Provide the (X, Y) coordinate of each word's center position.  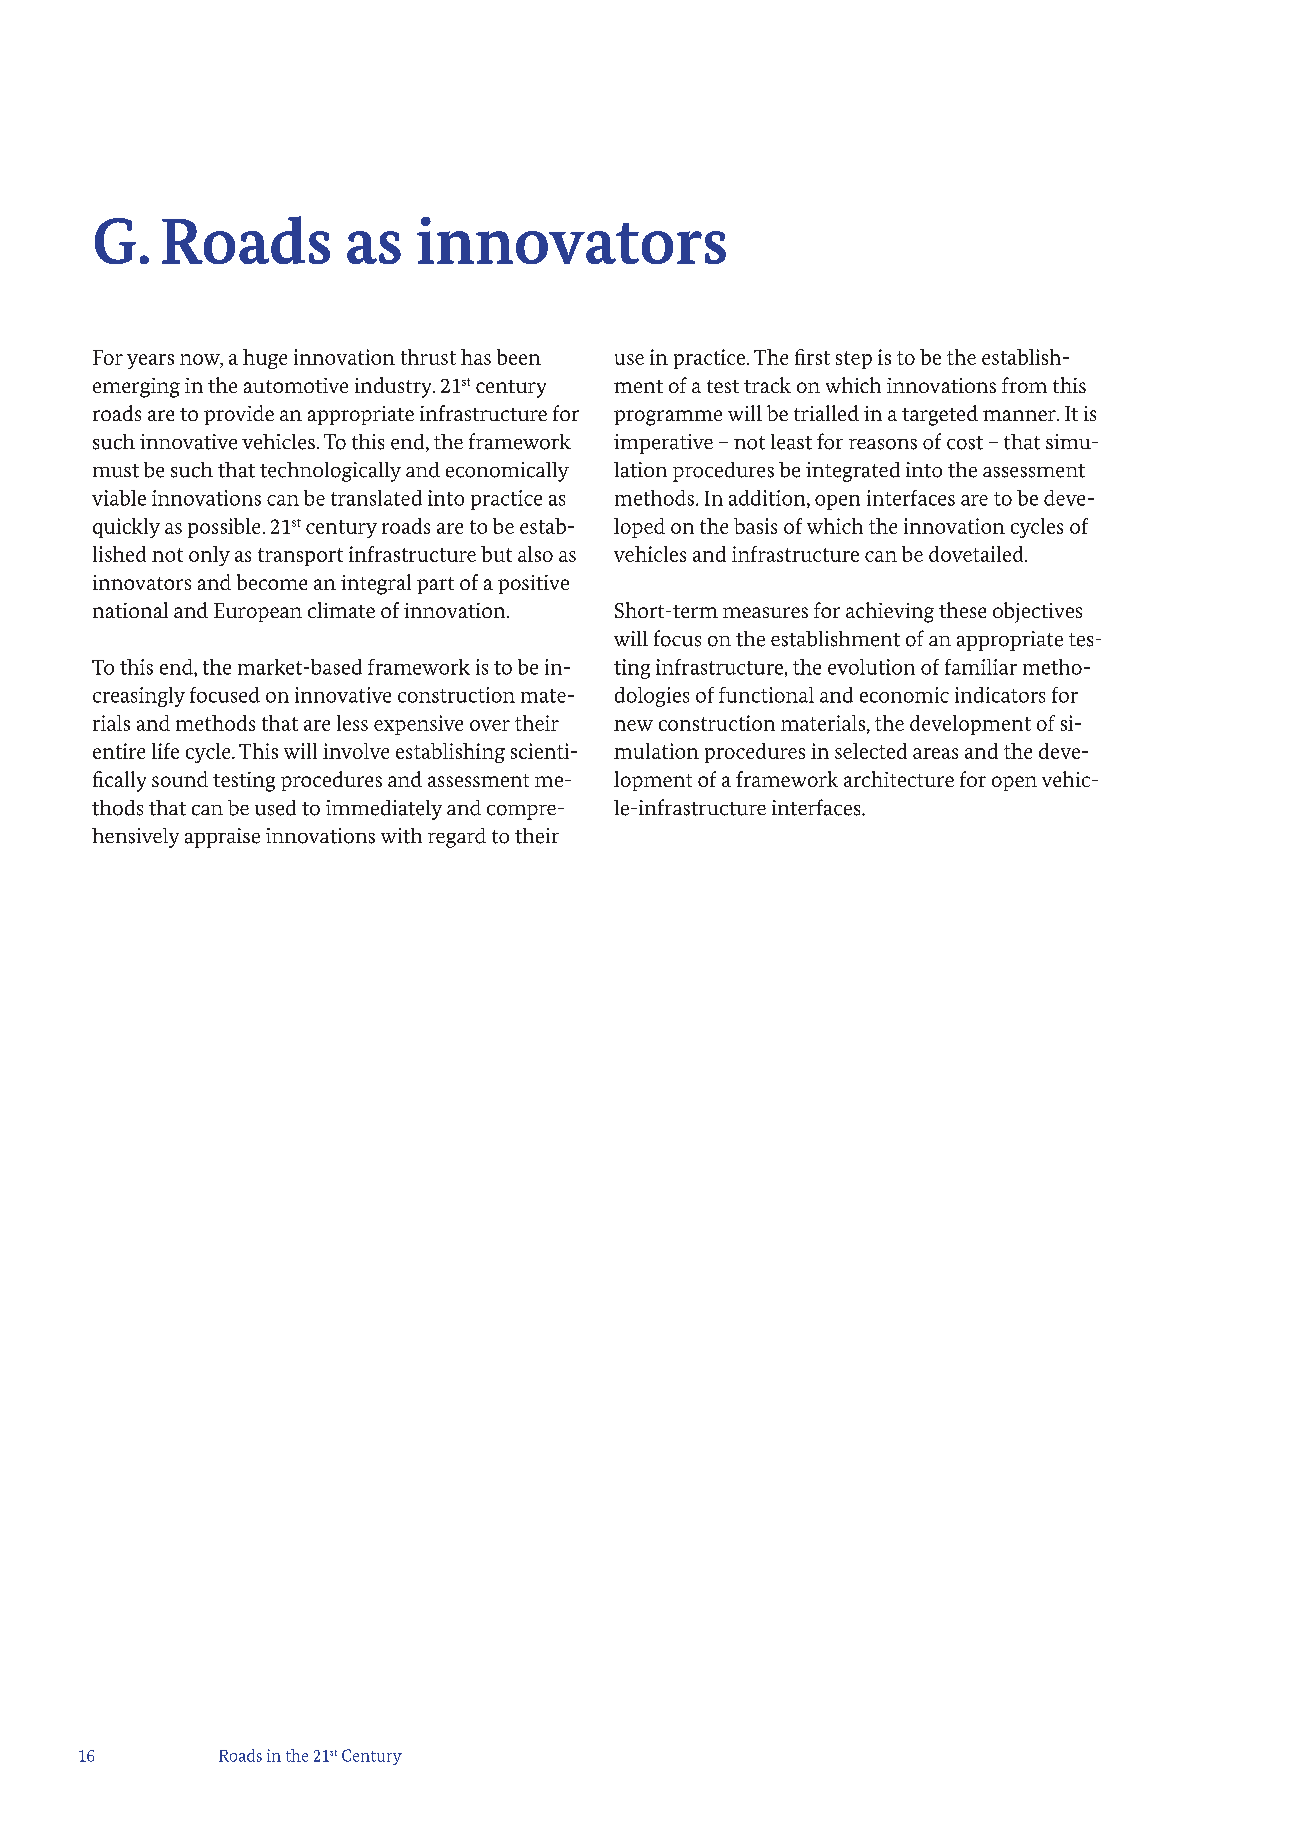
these (962, 610)
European (258, 612)
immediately (384, 810)
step (854, 360)
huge (265, 359)
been (519, 357)
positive (533, 584)
